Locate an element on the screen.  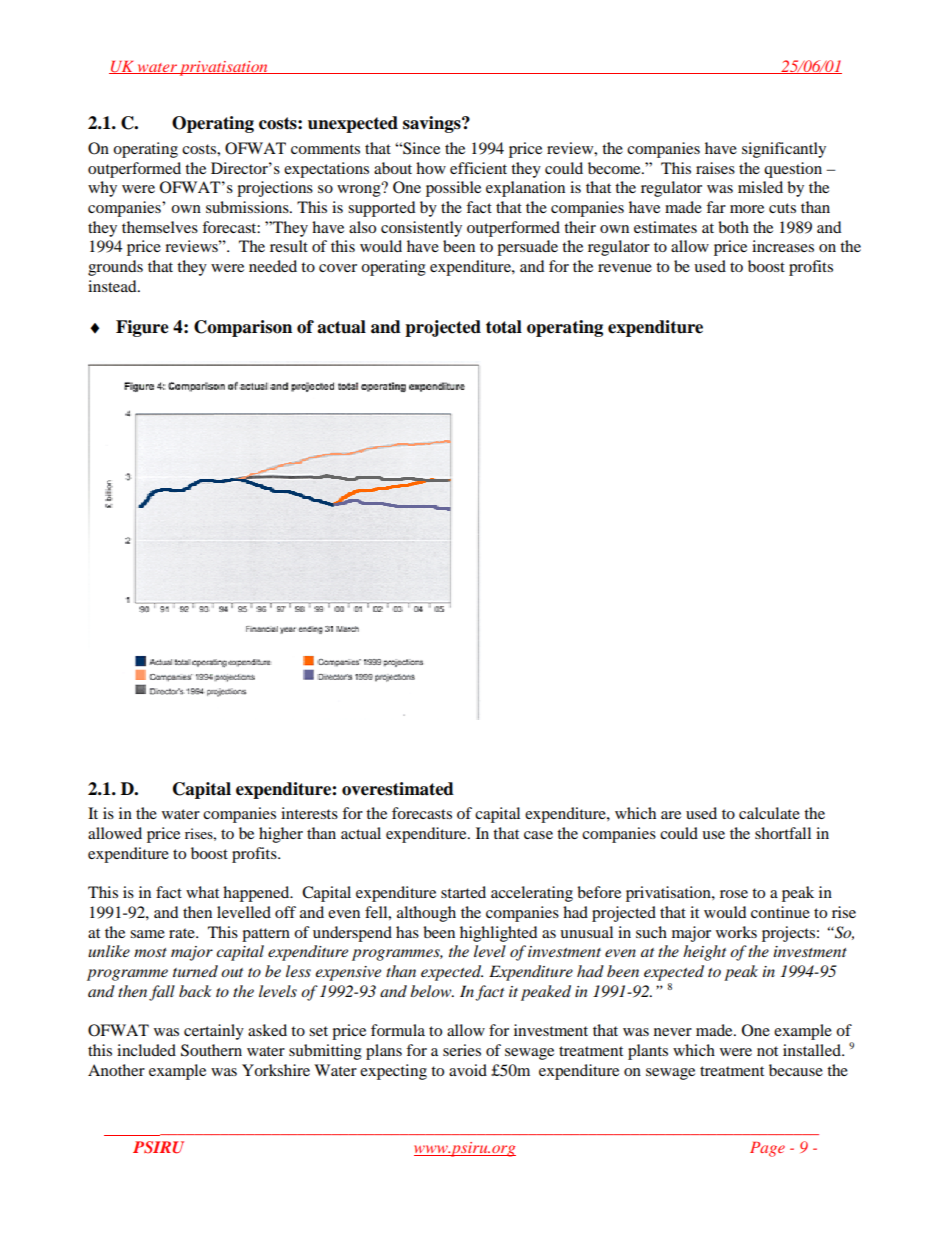
overestimated is located at coordinates (398, 789).
